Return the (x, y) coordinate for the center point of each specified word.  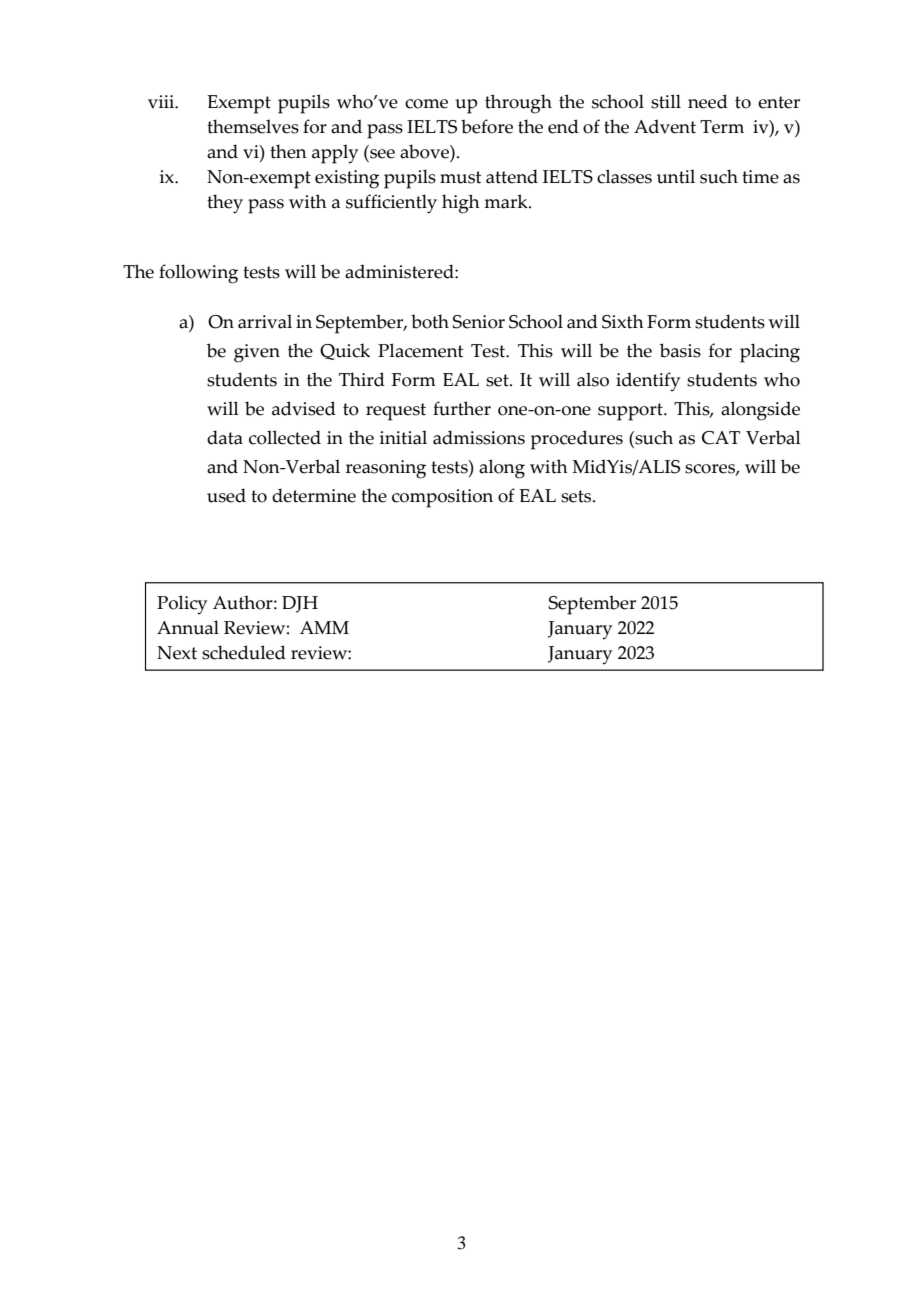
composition (442, 498)
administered (400, 271)
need (708, 101)
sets (577, 496)
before (487, 126)
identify (648, 382)
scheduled (244, 652)
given (257, 353)
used (226, 495)
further (462, 408)
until (676, 176)
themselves (253, 126)
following (198, 274)
